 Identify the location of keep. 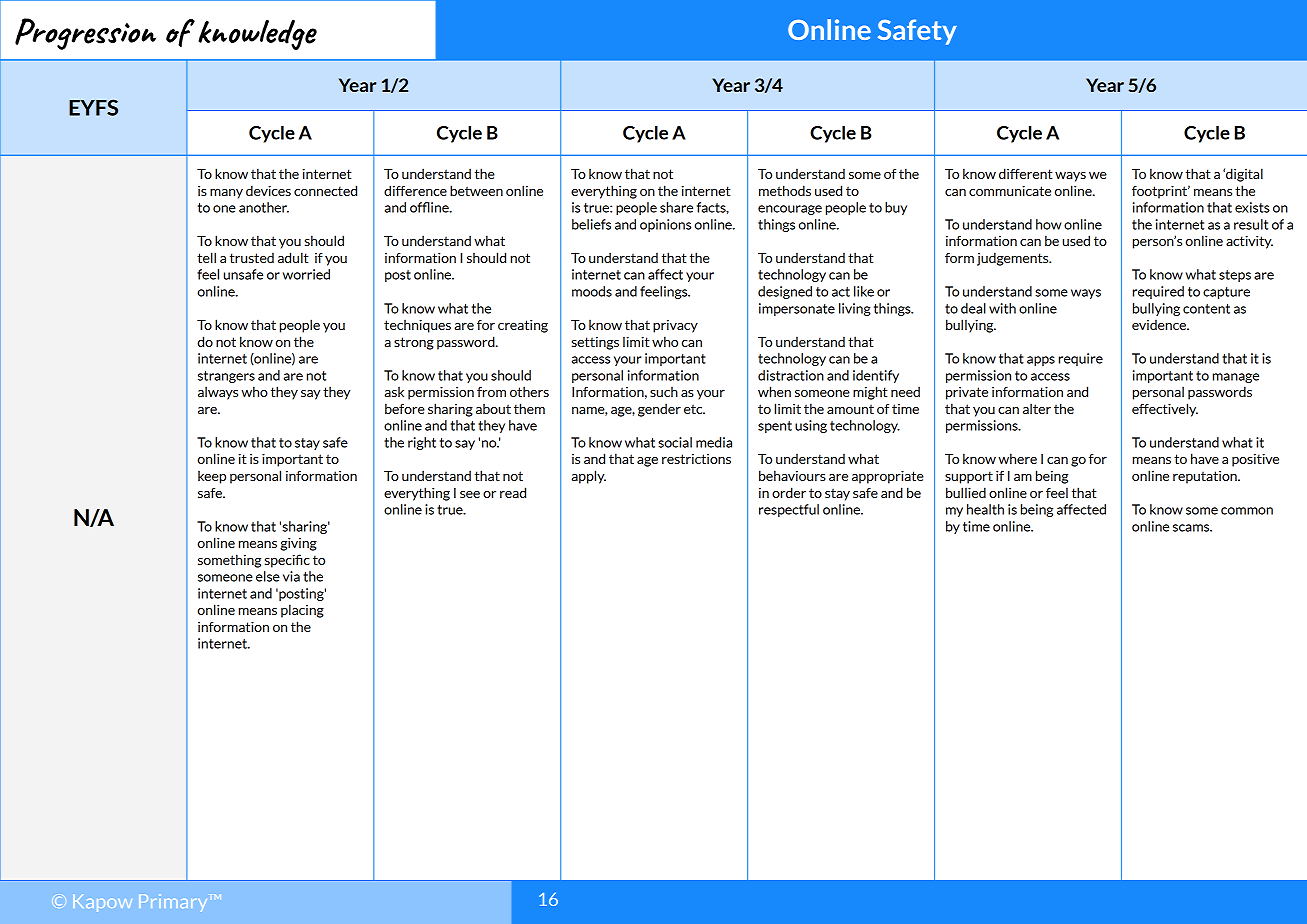
(212, 477).
